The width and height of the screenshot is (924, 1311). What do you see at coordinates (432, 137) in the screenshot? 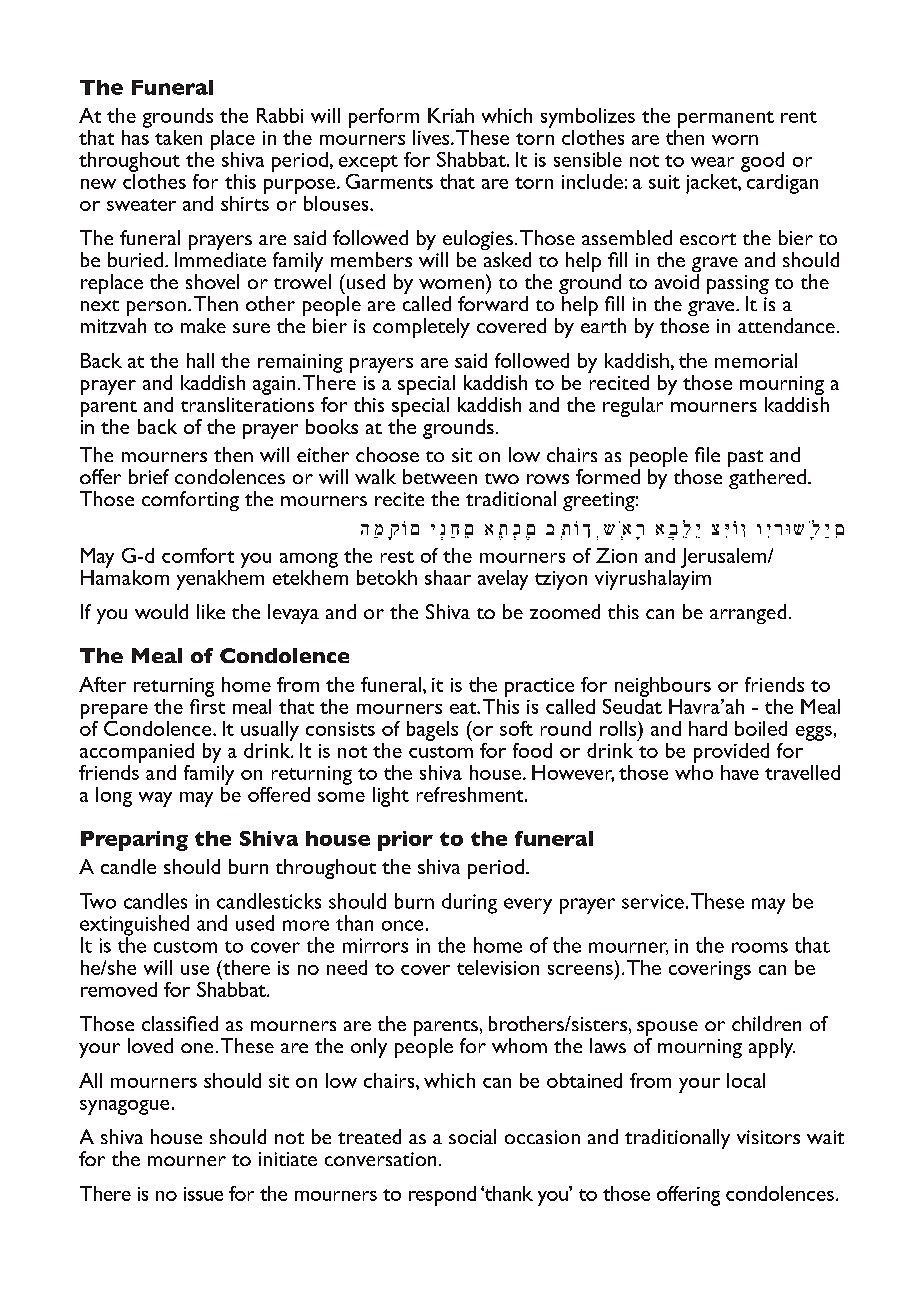
I see `lives` at bounding box center [432, 137].
